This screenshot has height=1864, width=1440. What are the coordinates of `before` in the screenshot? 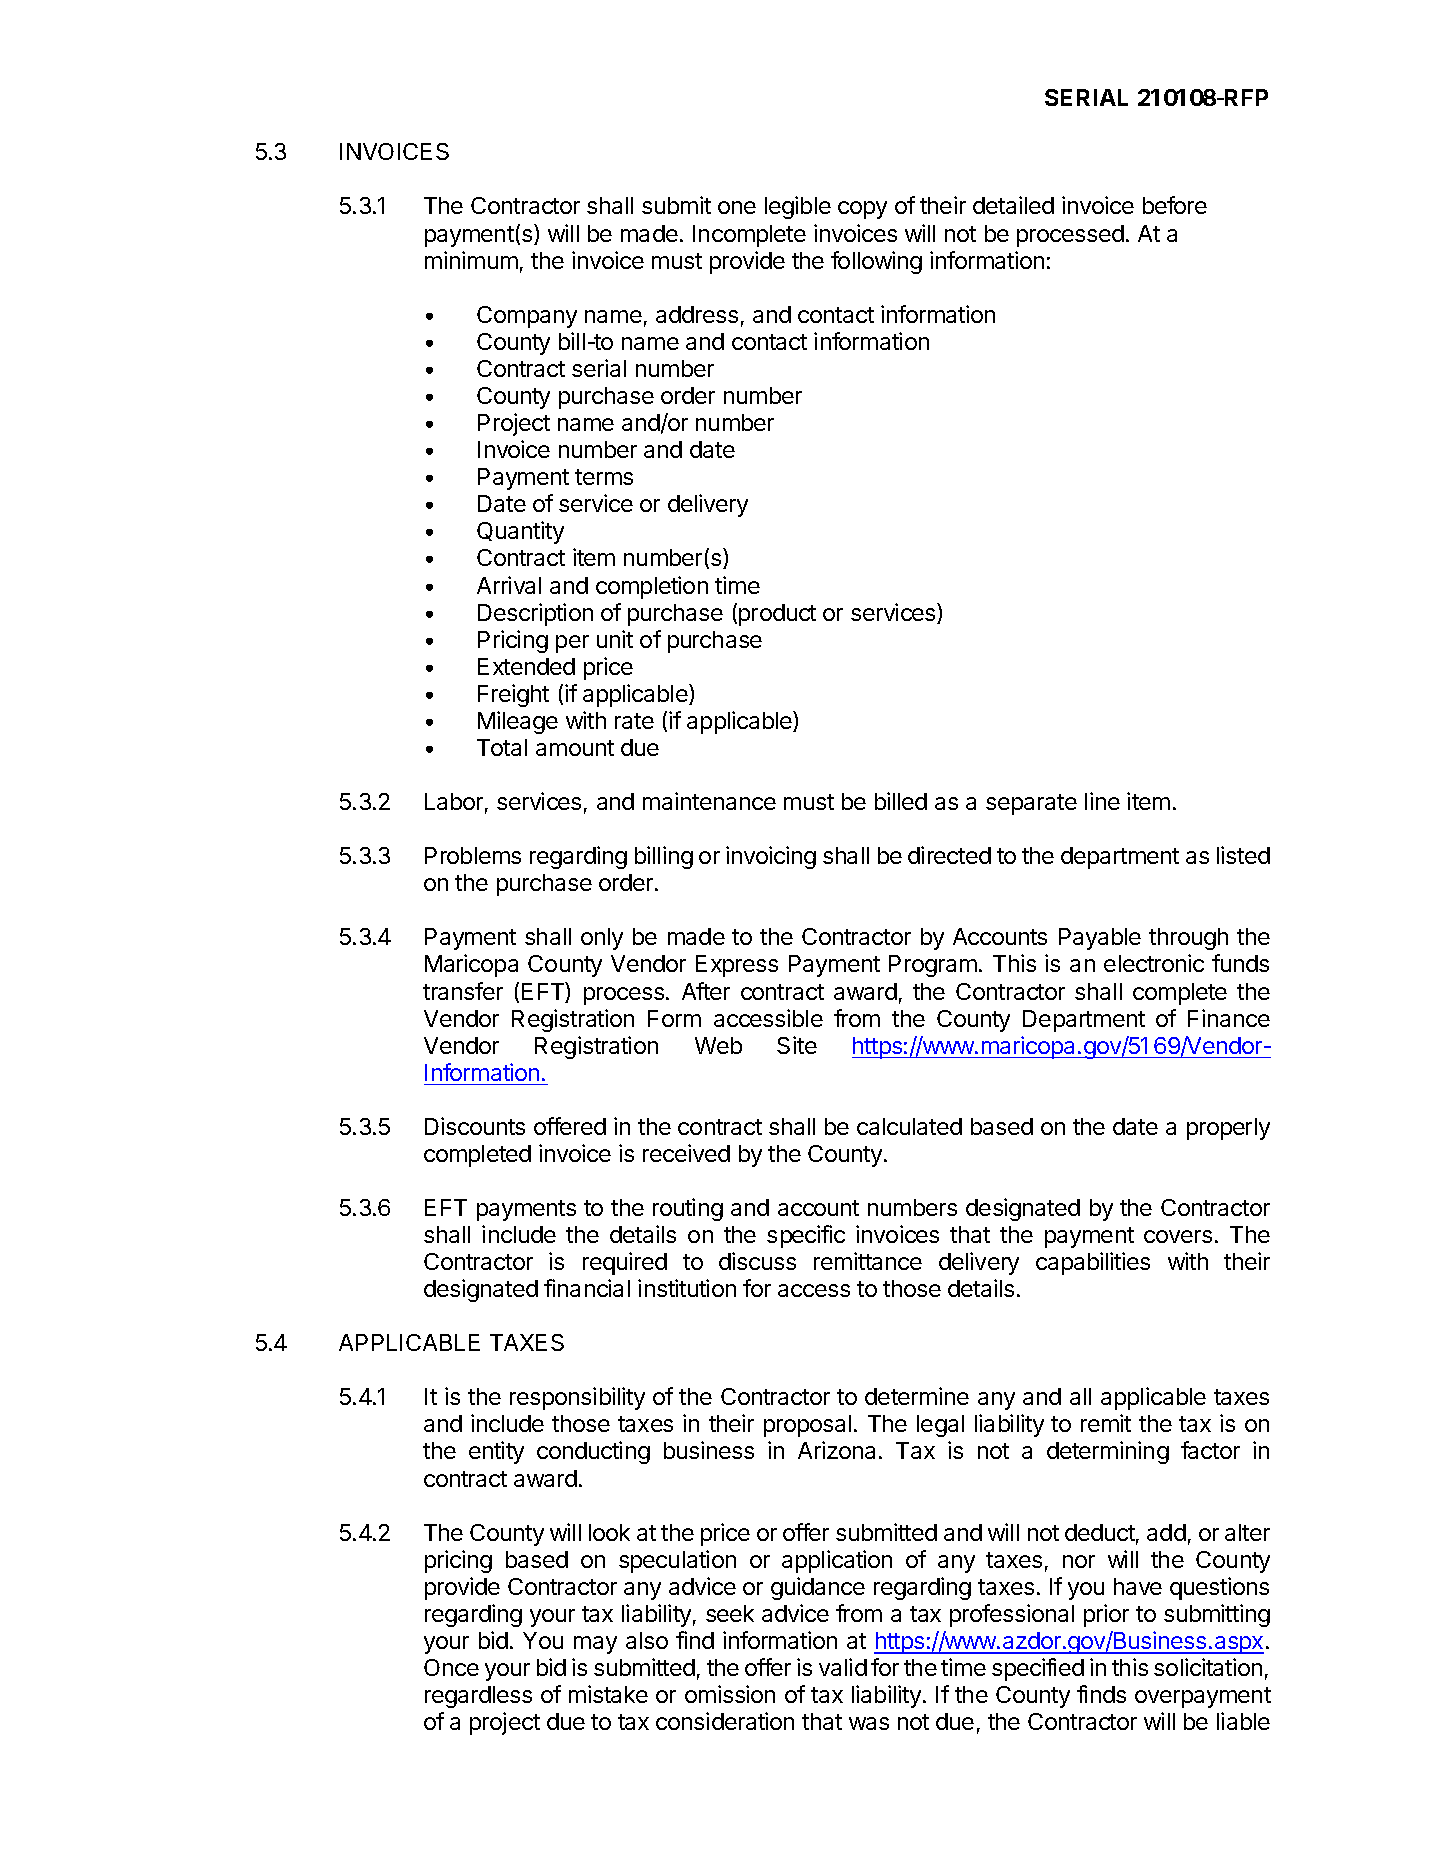 It's located at (1175, 205).
